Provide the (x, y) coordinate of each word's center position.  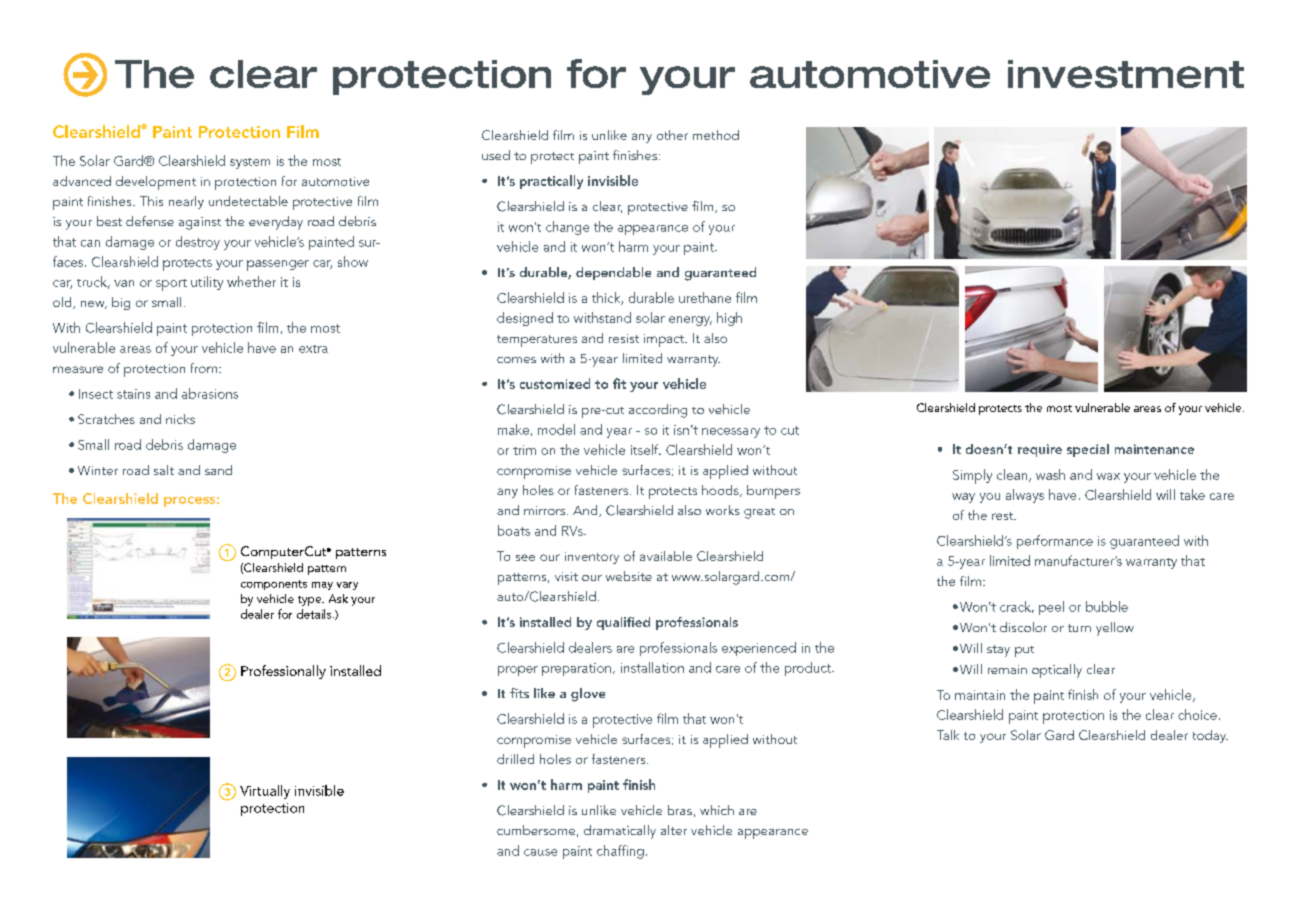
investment (1126, 74)
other (672, 135)
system (250, 163)
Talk (948, 735)
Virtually (265, 792)
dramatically (620, 832)
